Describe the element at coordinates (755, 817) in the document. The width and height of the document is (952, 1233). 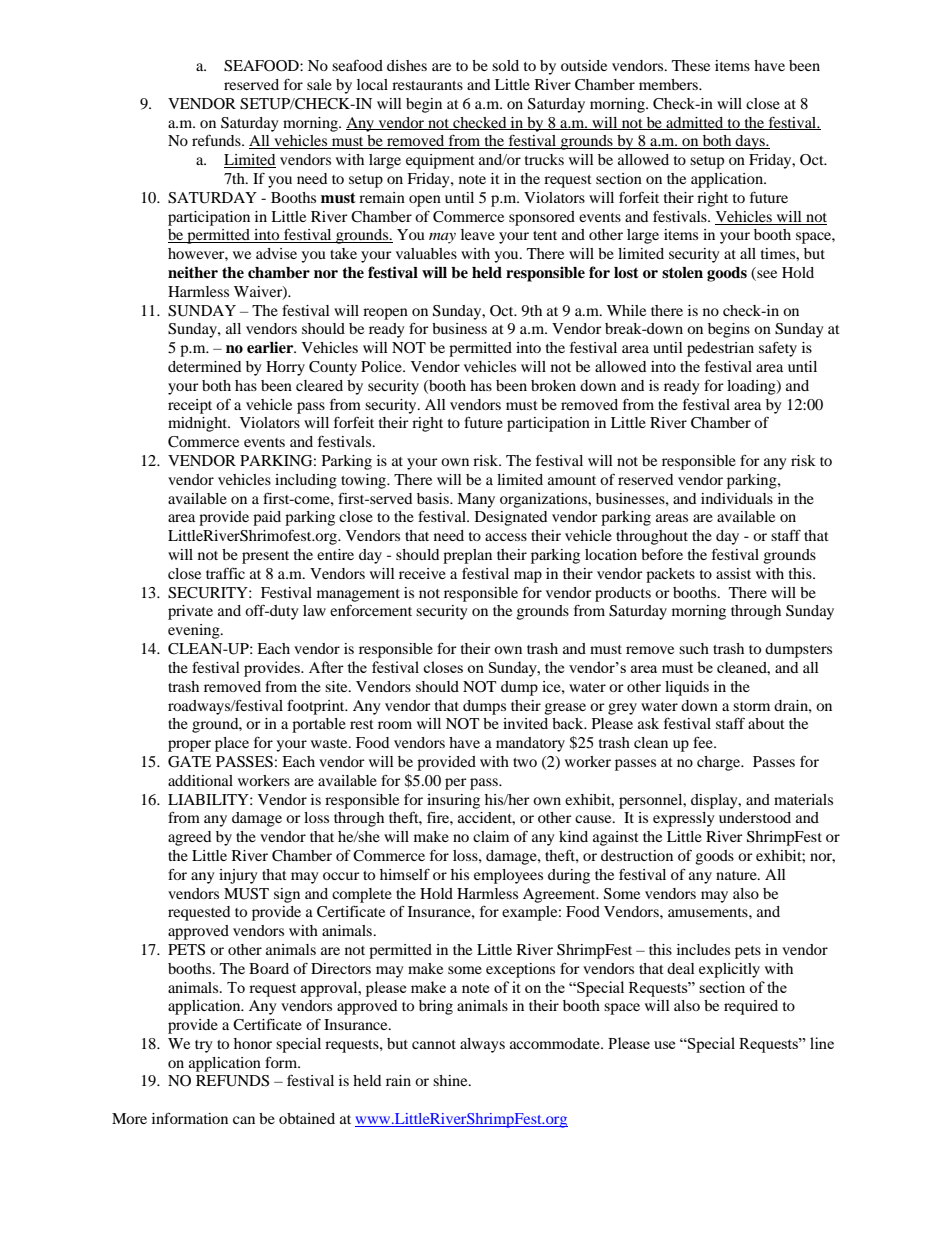
I see `understood` at that location.
